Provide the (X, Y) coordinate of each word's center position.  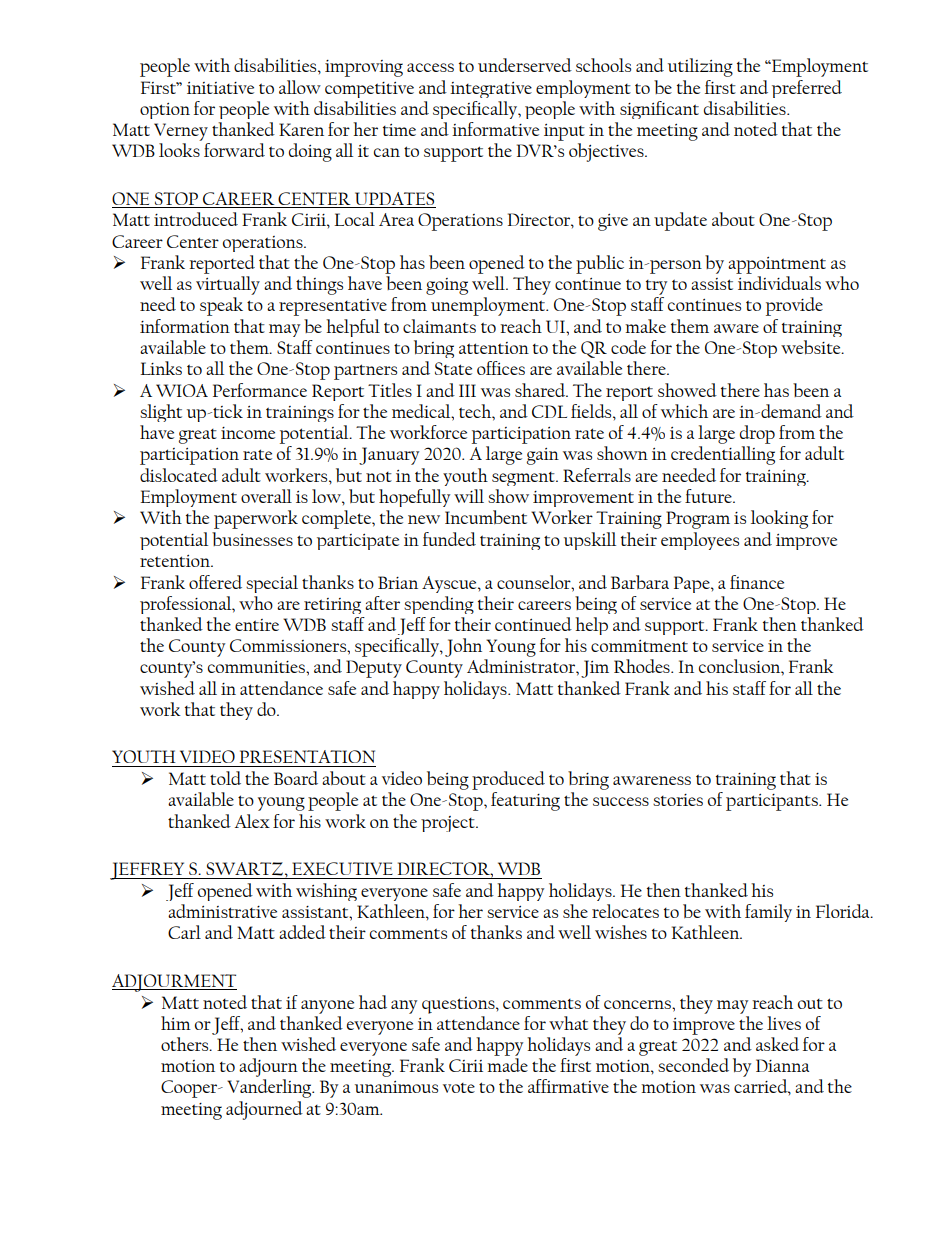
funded (449, 539)
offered (215, 582)
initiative (220, 88)
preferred (807, 89)
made (507, 1065)
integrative (491, 90)
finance (757, 582)
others (186, 1044)
